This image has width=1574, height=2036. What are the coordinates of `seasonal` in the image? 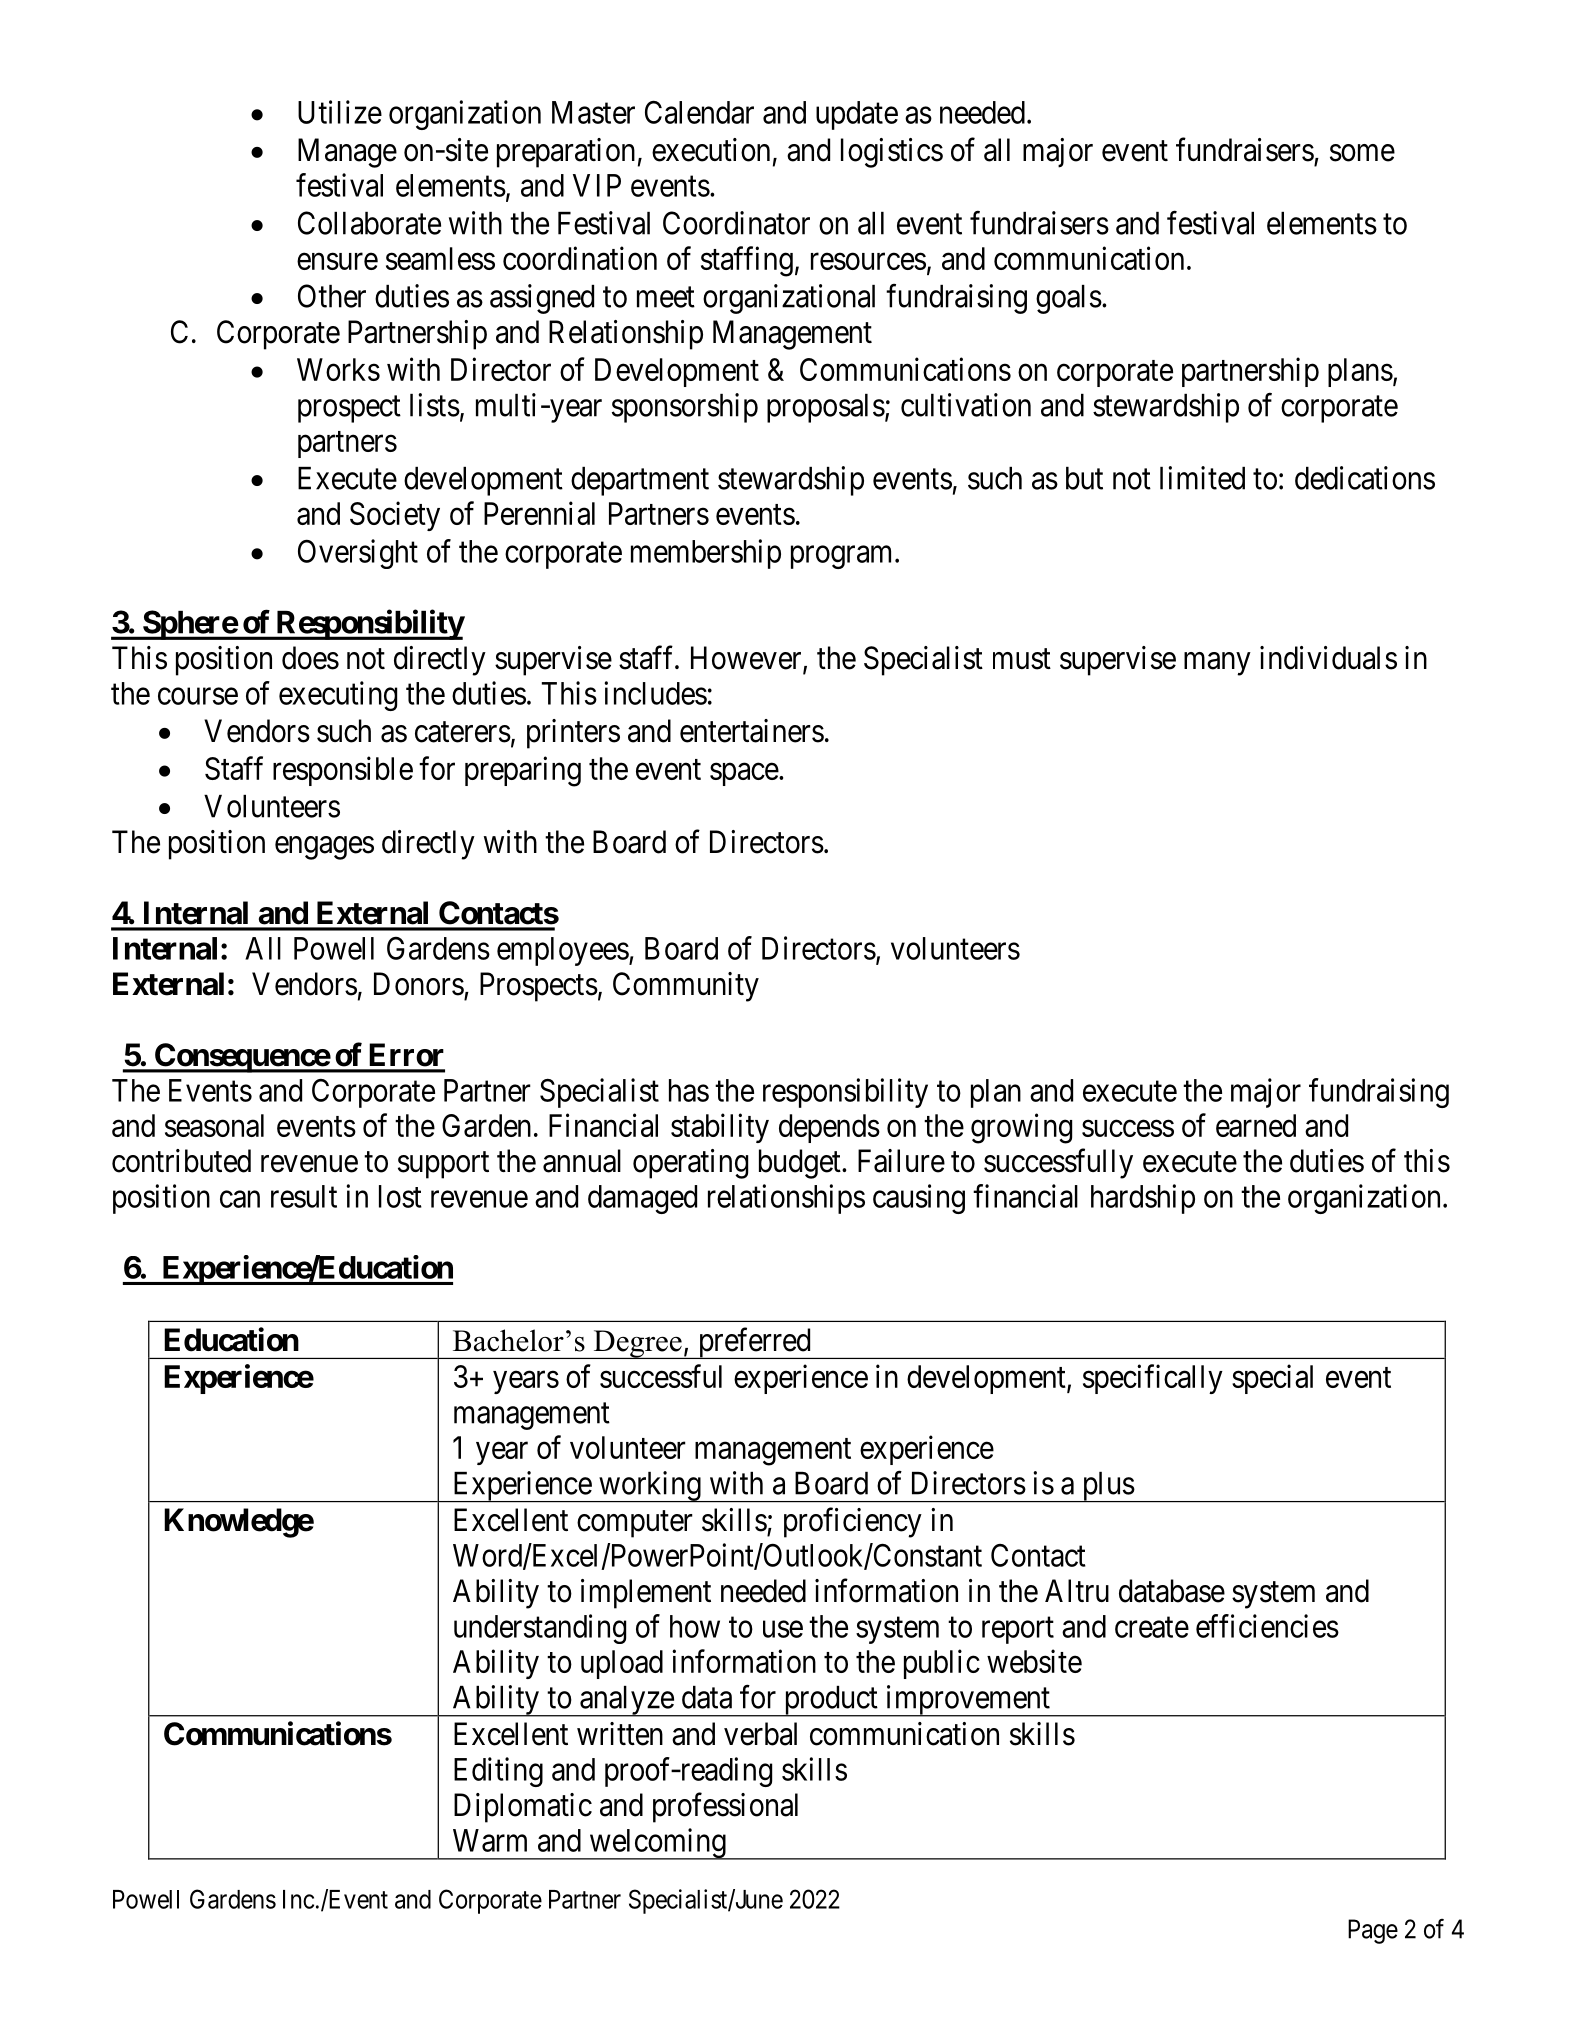 It's located at (214, 1125).
